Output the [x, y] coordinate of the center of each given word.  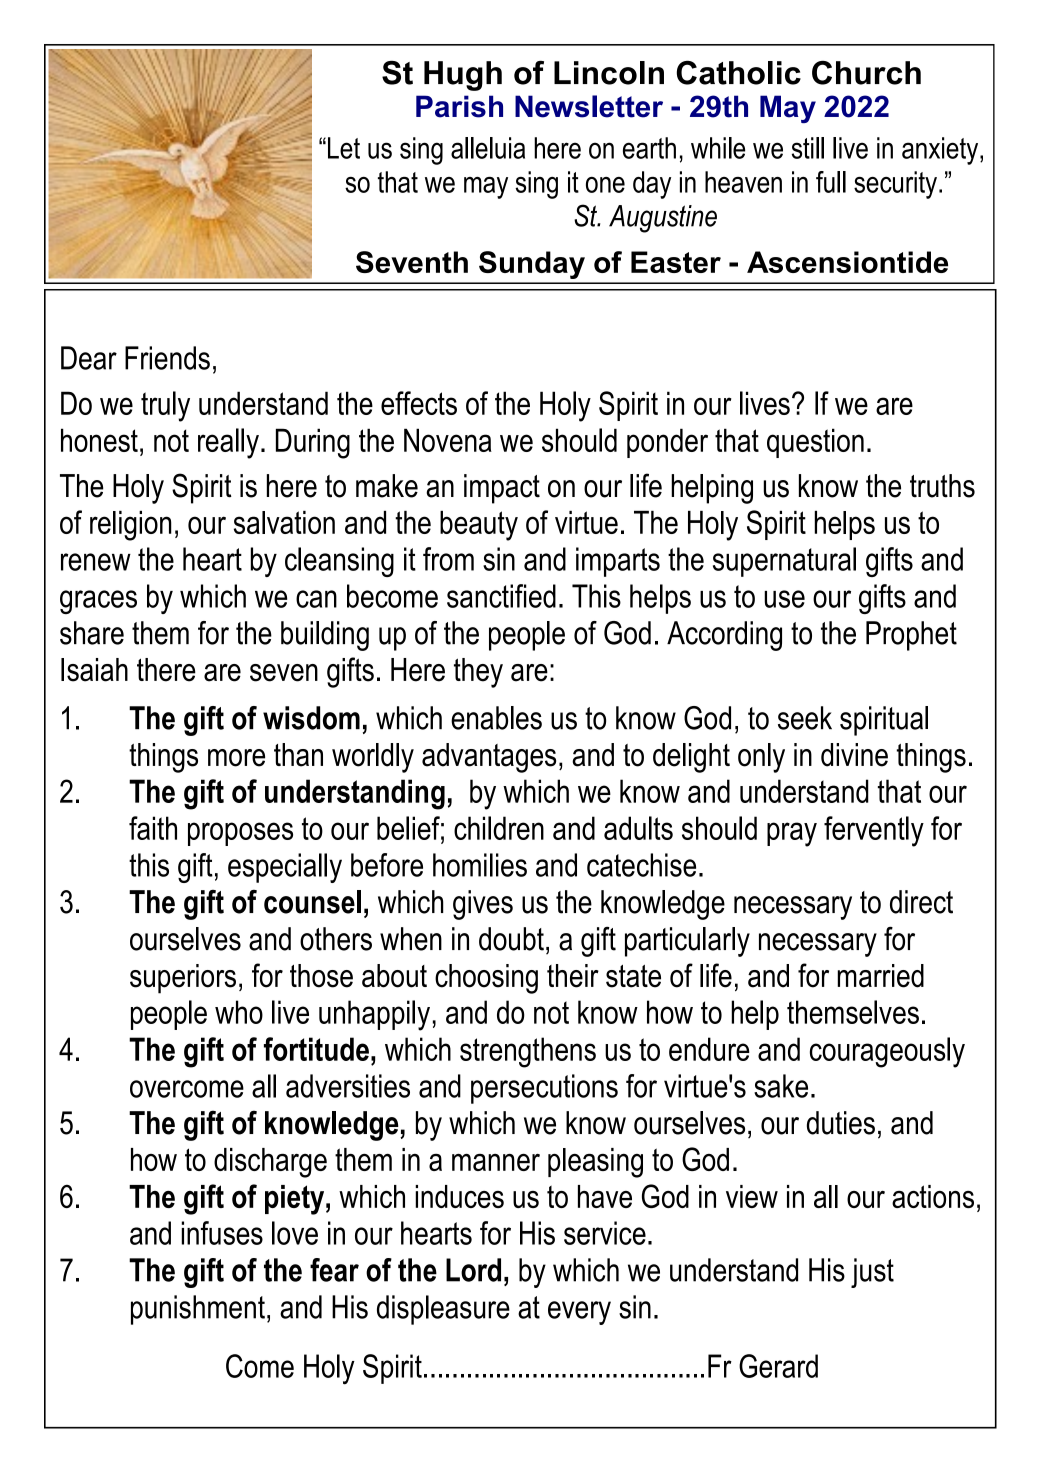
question [815, 443]
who [239, 1012]
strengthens [528, 1052]
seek [805, 718]
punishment [198, 1310]
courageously [887, 1052]
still [808, 148]
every [579, 1313]
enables [496, 718]
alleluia [488, 148]
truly [165, 406]
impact [502, 489]
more [236, 758]
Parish [459, 106]
